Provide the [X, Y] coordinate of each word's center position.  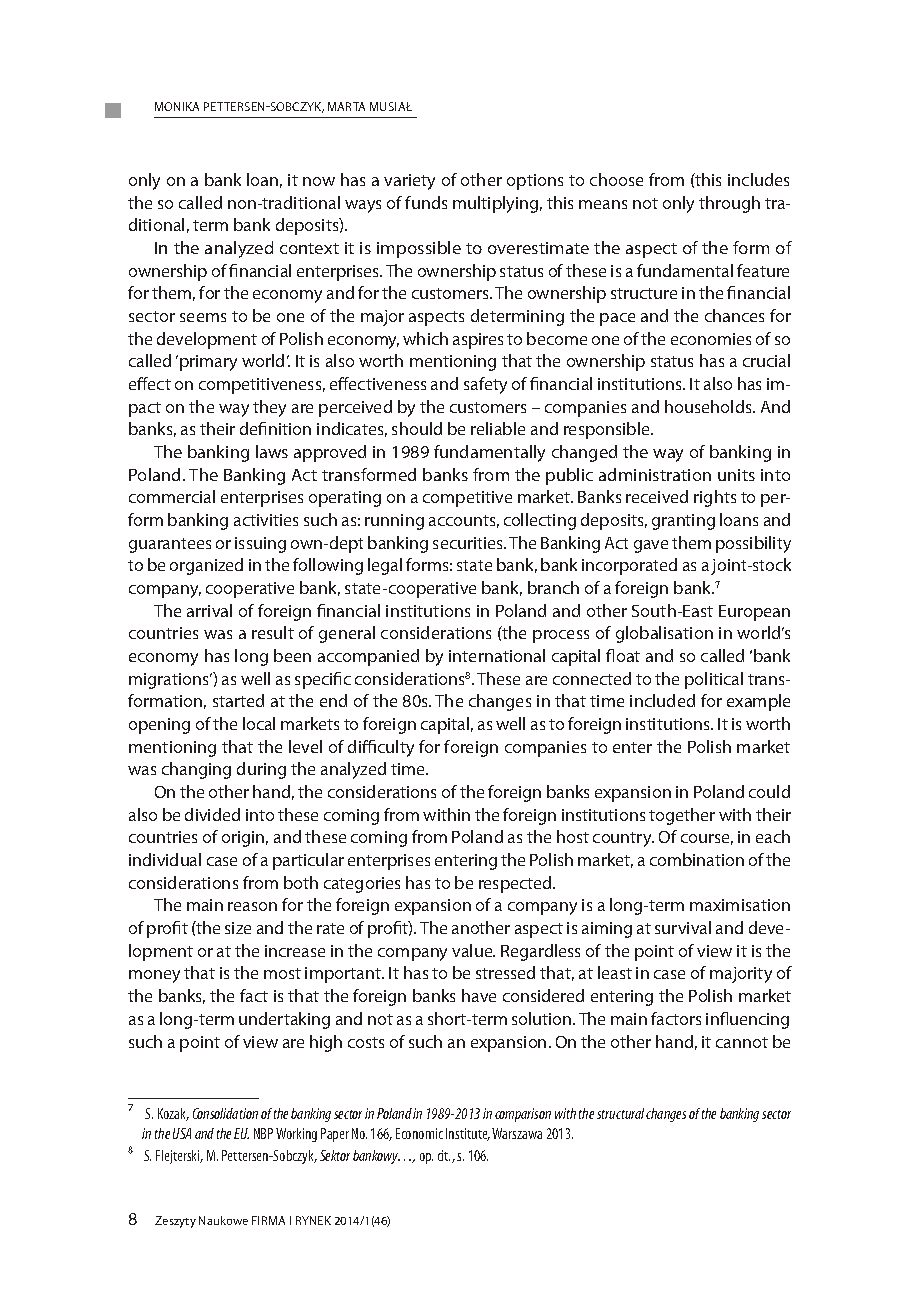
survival [683, 927]
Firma [268, 1220]
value [473, 950]
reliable [498, 428]
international [497, 655]
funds [426, 202]
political [714, 680]
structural [620, 1113]
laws [272, 451]
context [309, 248]
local [259, 723]
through [729, 204]
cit [444, 1155]
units [736, 475]
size [238, 928]
